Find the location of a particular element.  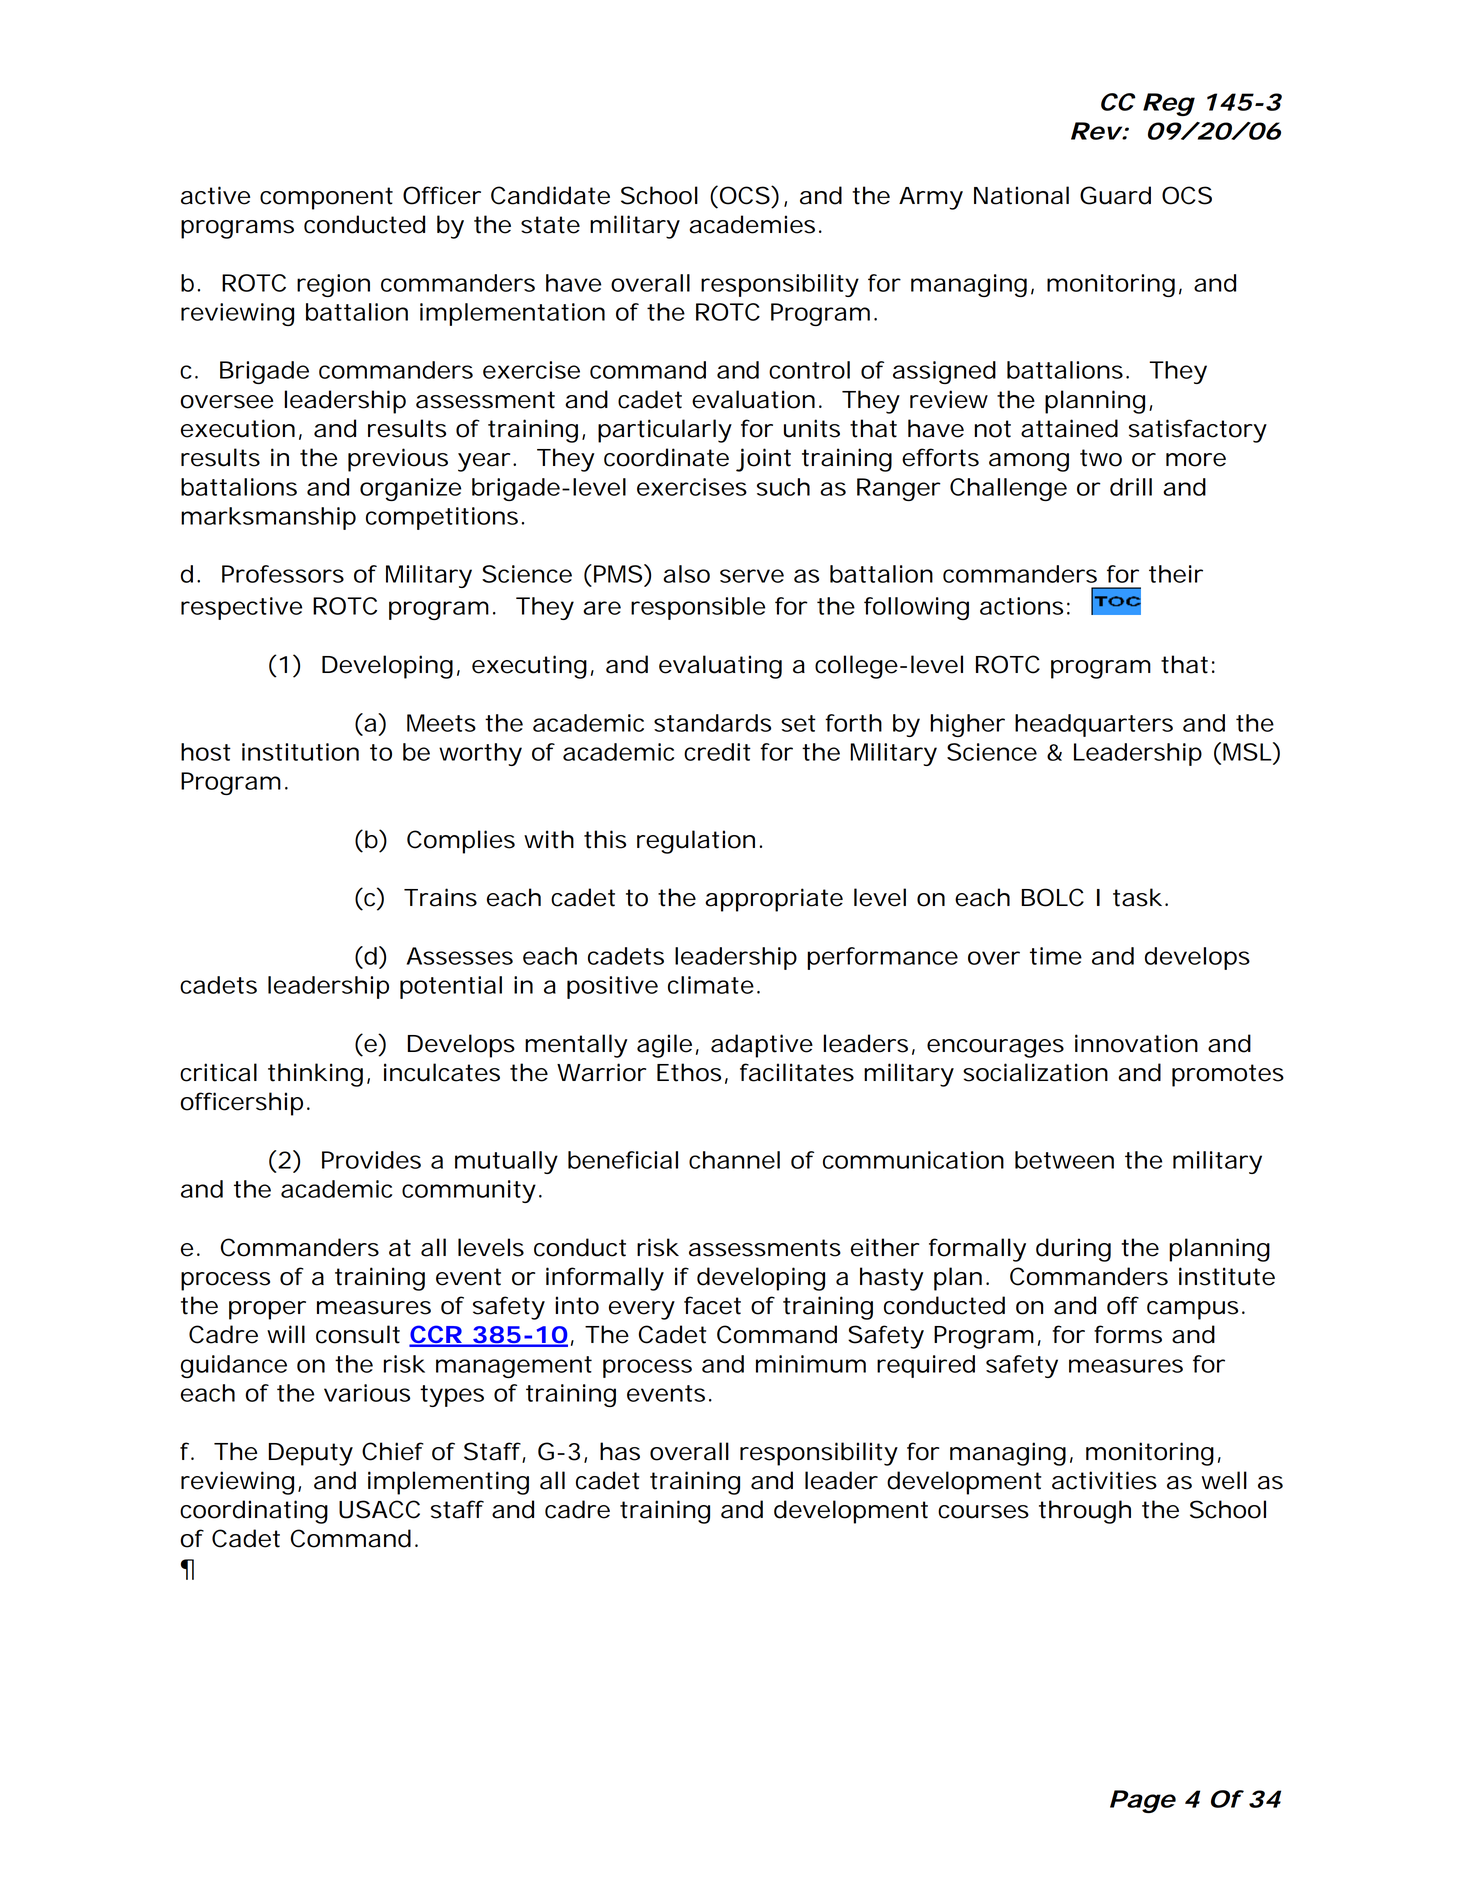

component is located at coordinates (326, 198).
